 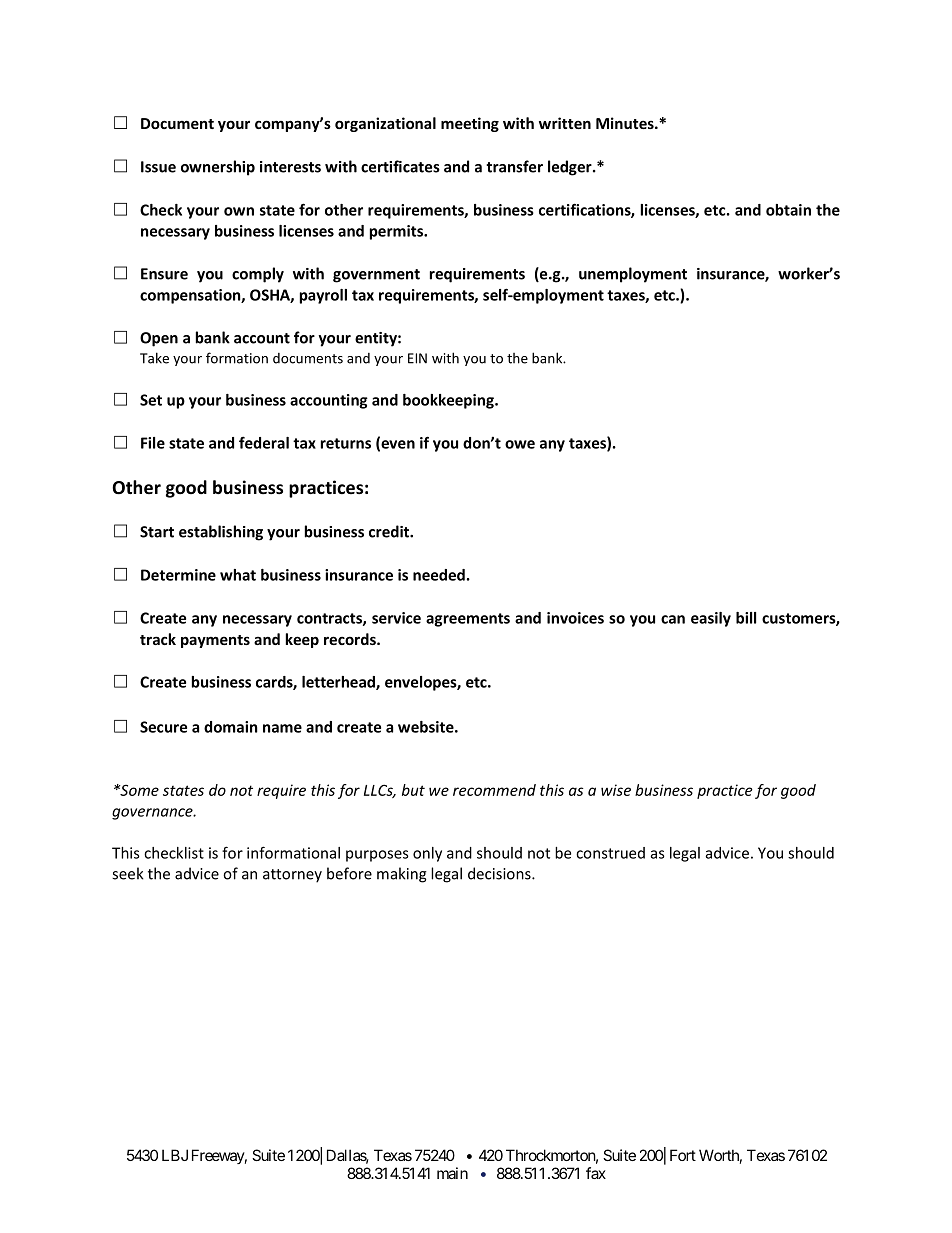 I want to click on recommend, so click(x=494, y=790).
